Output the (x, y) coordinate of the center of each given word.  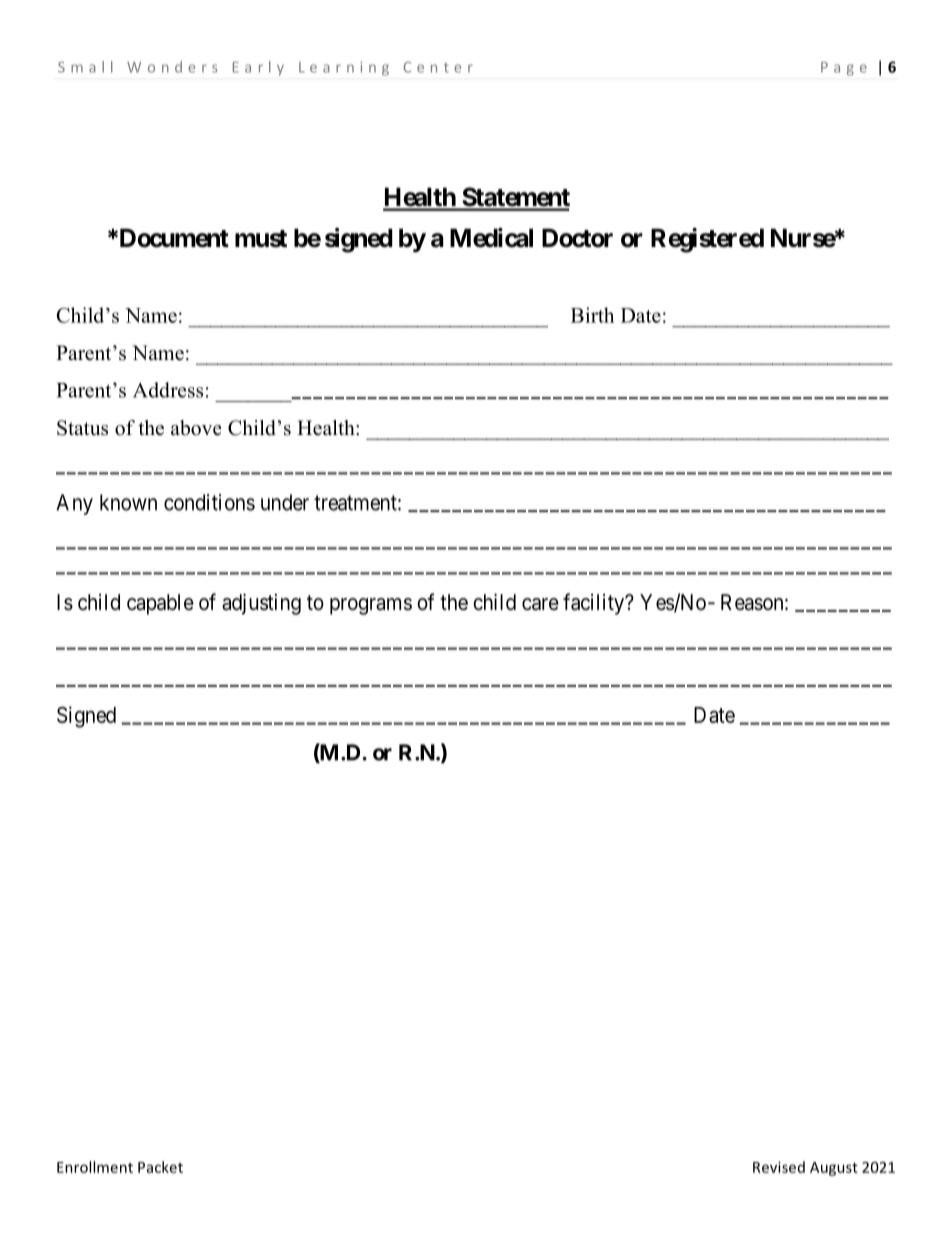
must (261, 239)
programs (371, 606)
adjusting (261, 604)
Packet (160, 1167)
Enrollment (95, 1167)
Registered (707, 240)
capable (160, 604)
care (540, 604)
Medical (491, 238)
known (128, 502)
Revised (779, 1167)
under (285, 502)
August (834, 1169)
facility (594, 604)
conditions (209, 502)
